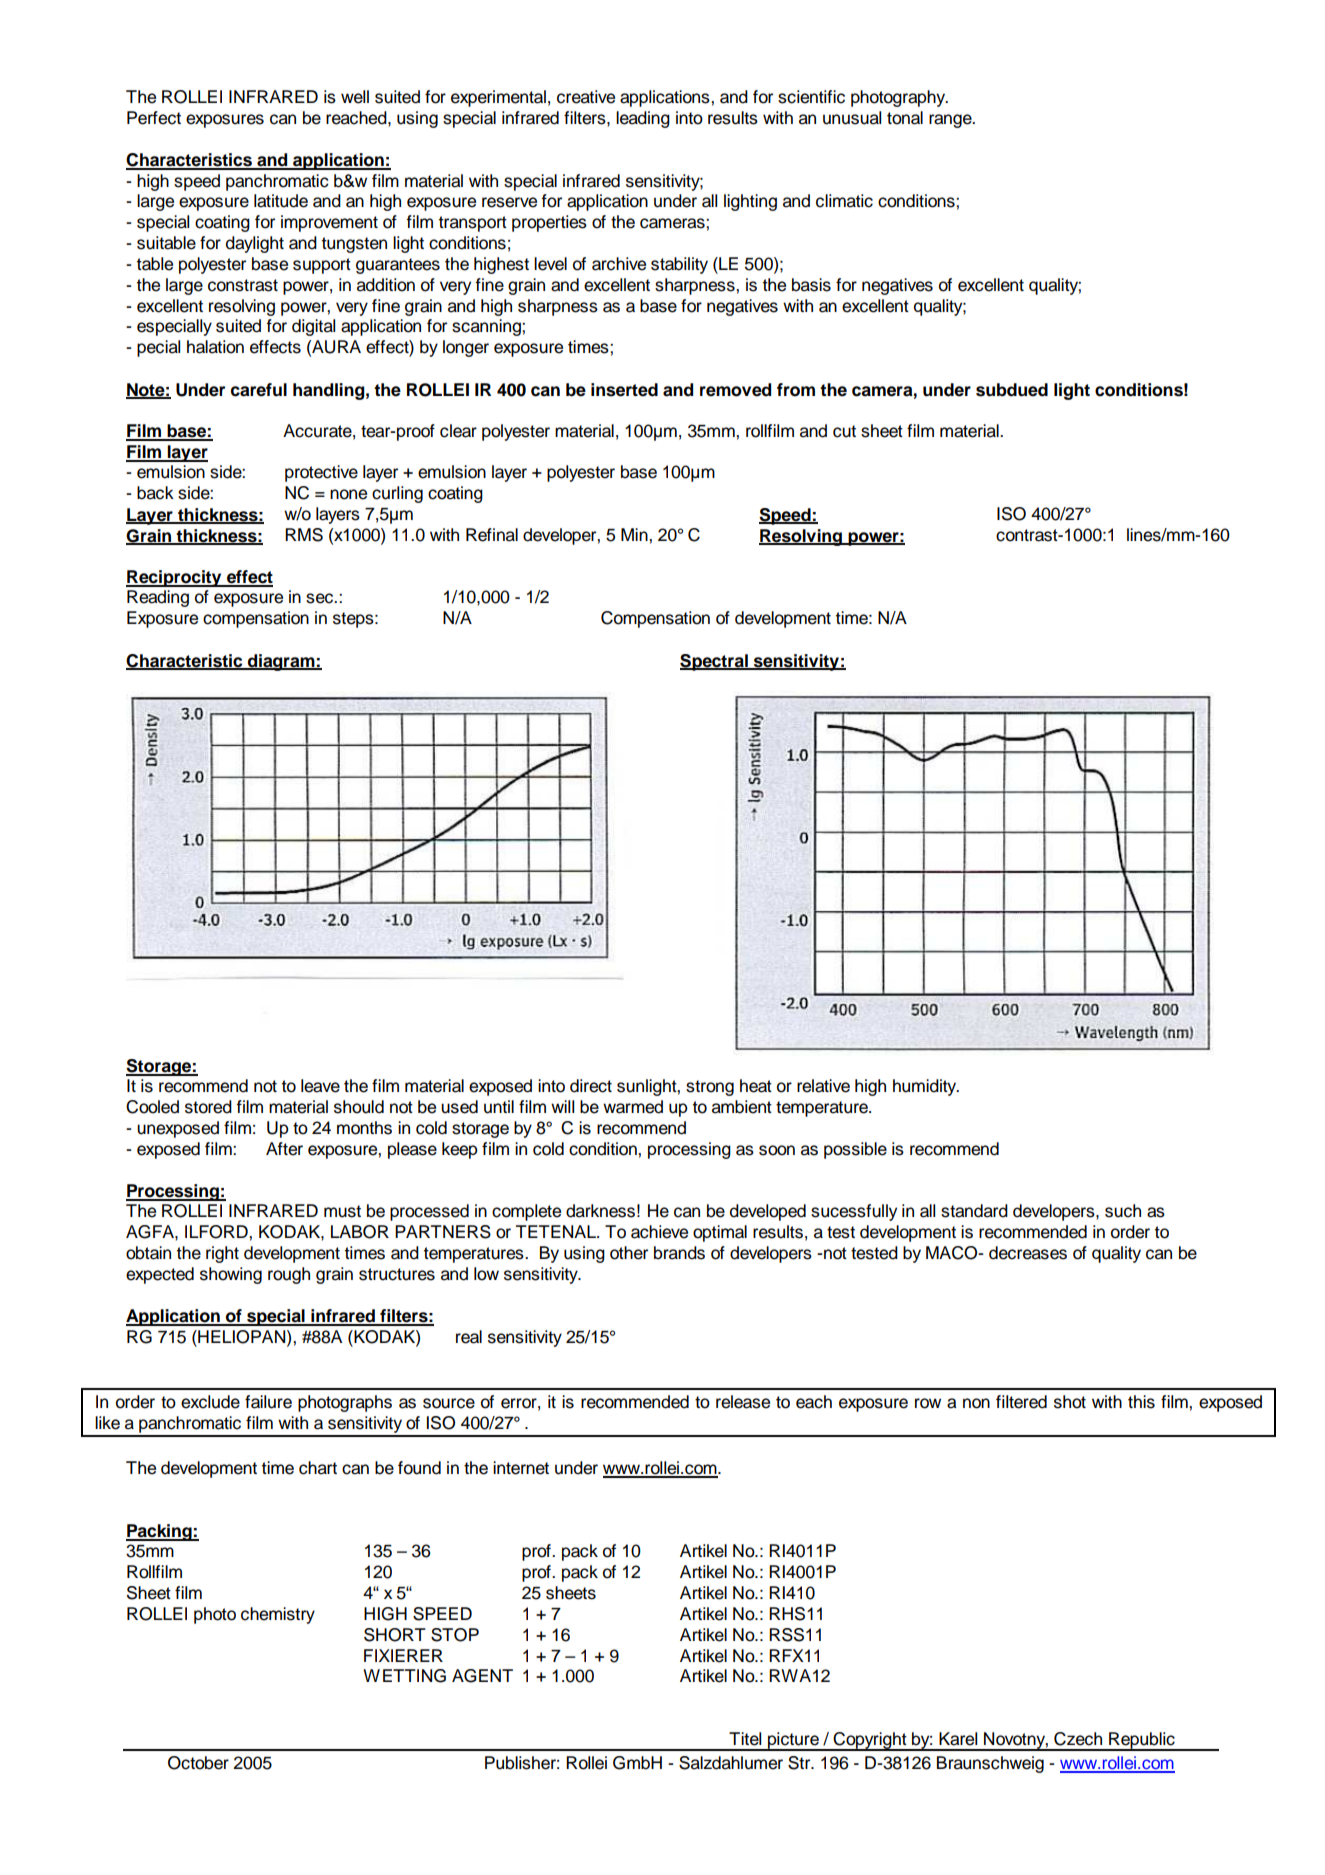 The image size is (1325, 1875). Describe the element at coordinates (198, 1763) in the screenshot. I see `October` at that location.
